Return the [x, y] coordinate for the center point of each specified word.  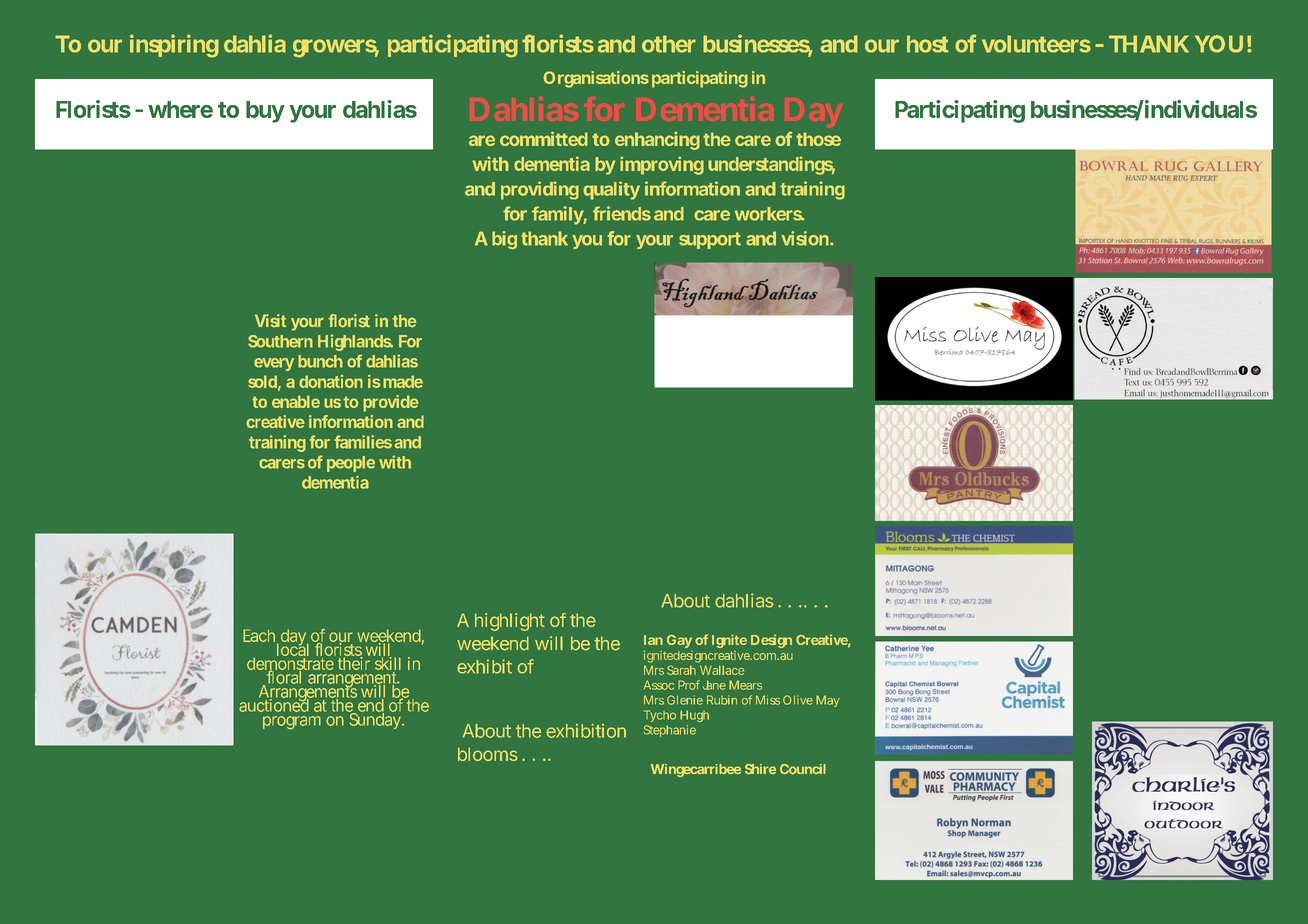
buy [265, 112]
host [928, 44]
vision [805, 238]
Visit [270, 321]
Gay [679, 641]
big [504, 240]
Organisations [596, 79]
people [351, 464]
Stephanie [670, 731]
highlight [510, 622]
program [292, 723]
